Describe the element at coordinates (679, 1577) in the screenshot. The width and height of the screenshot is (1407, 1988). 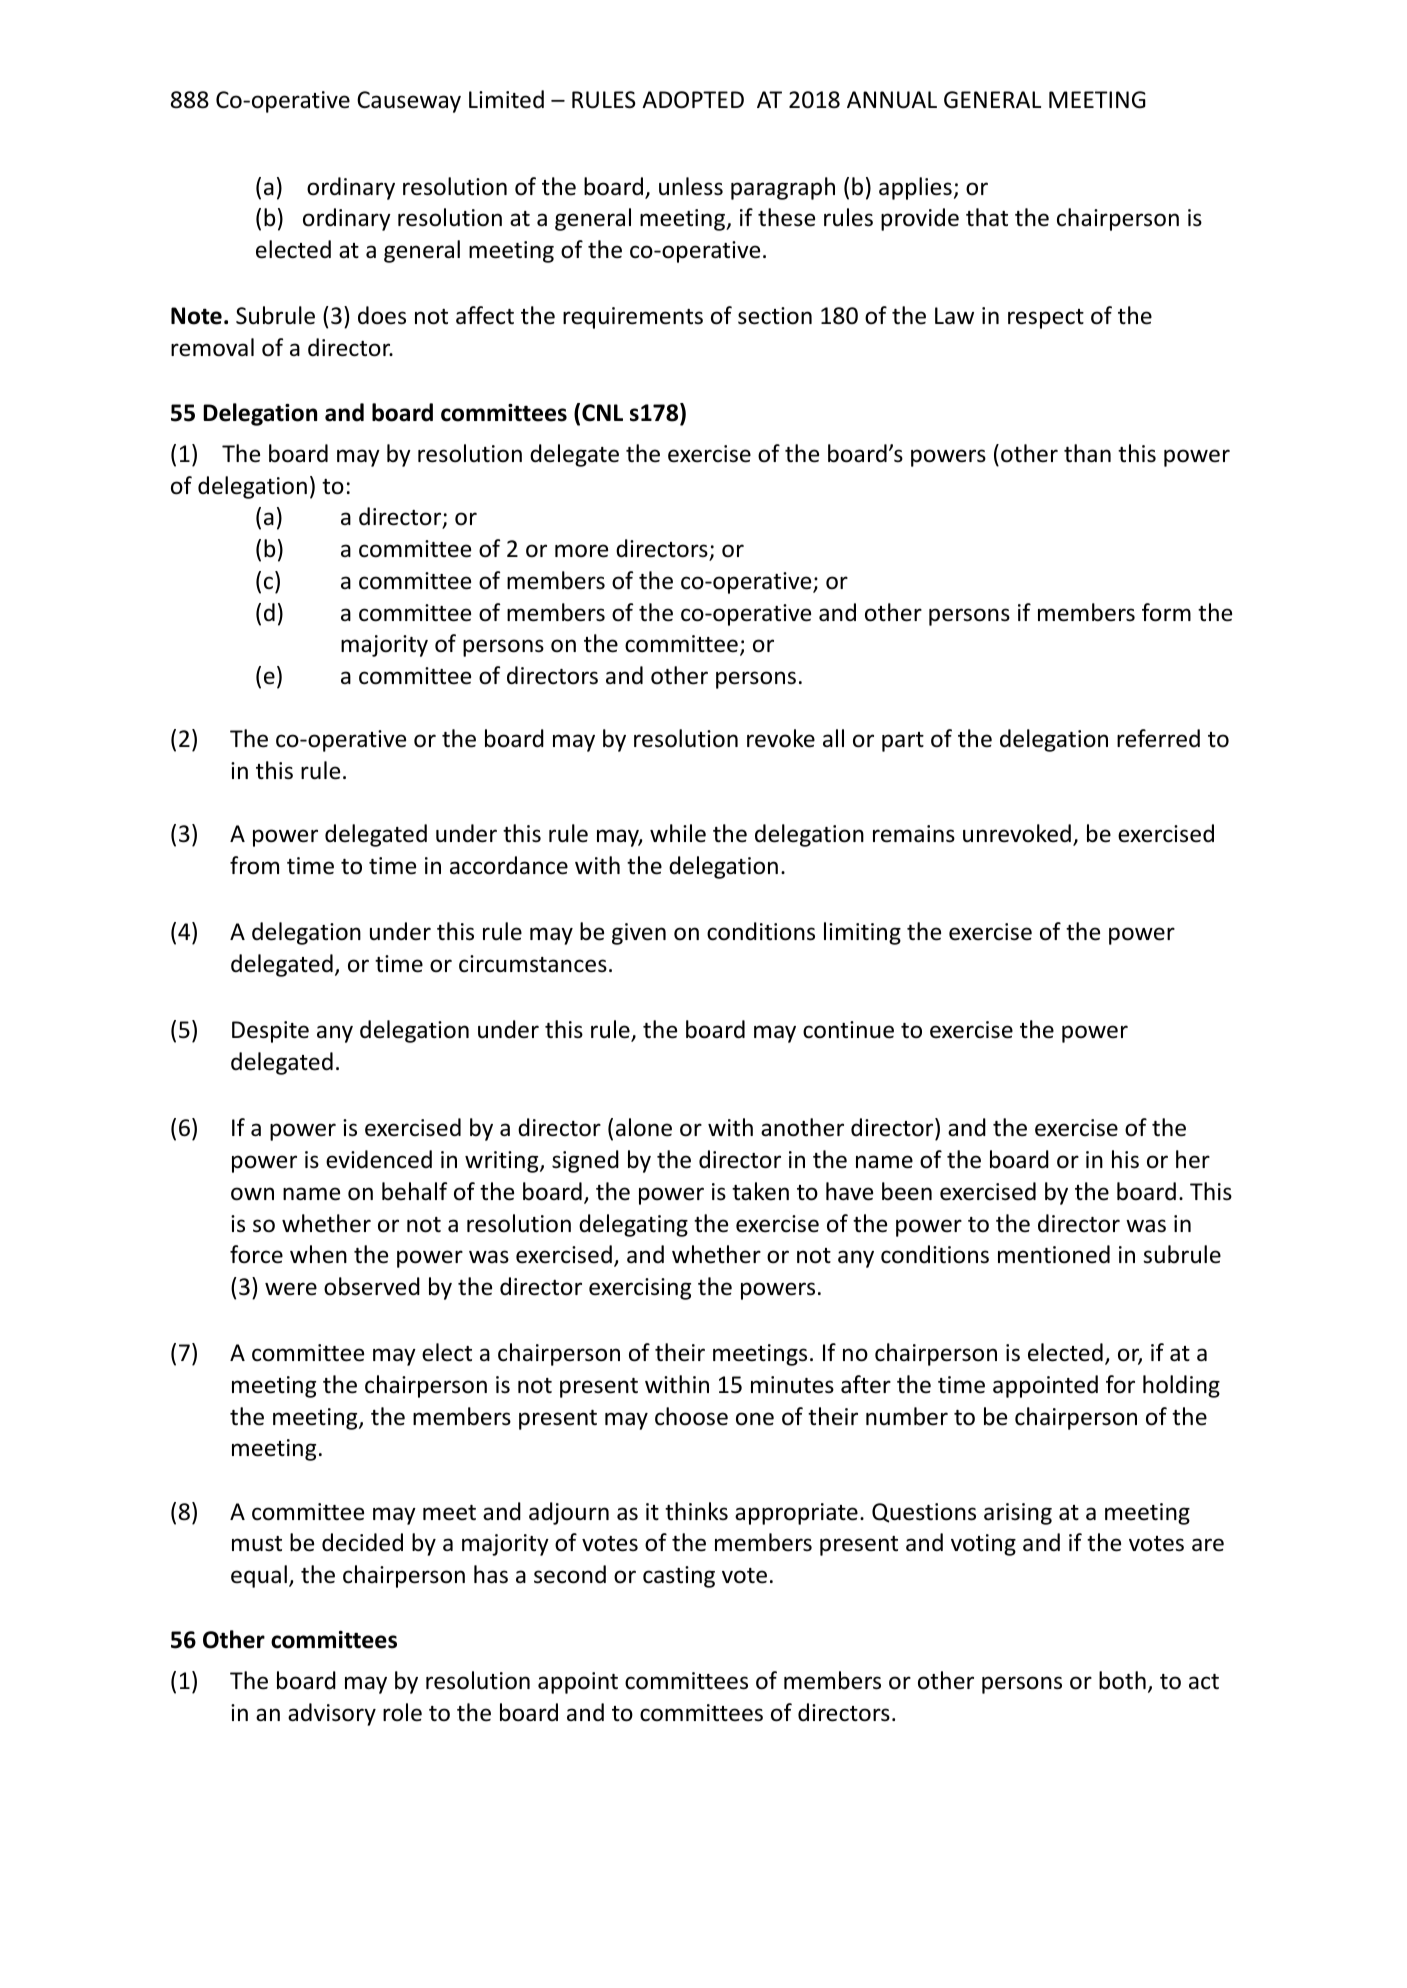
I see `casting` at that location.
